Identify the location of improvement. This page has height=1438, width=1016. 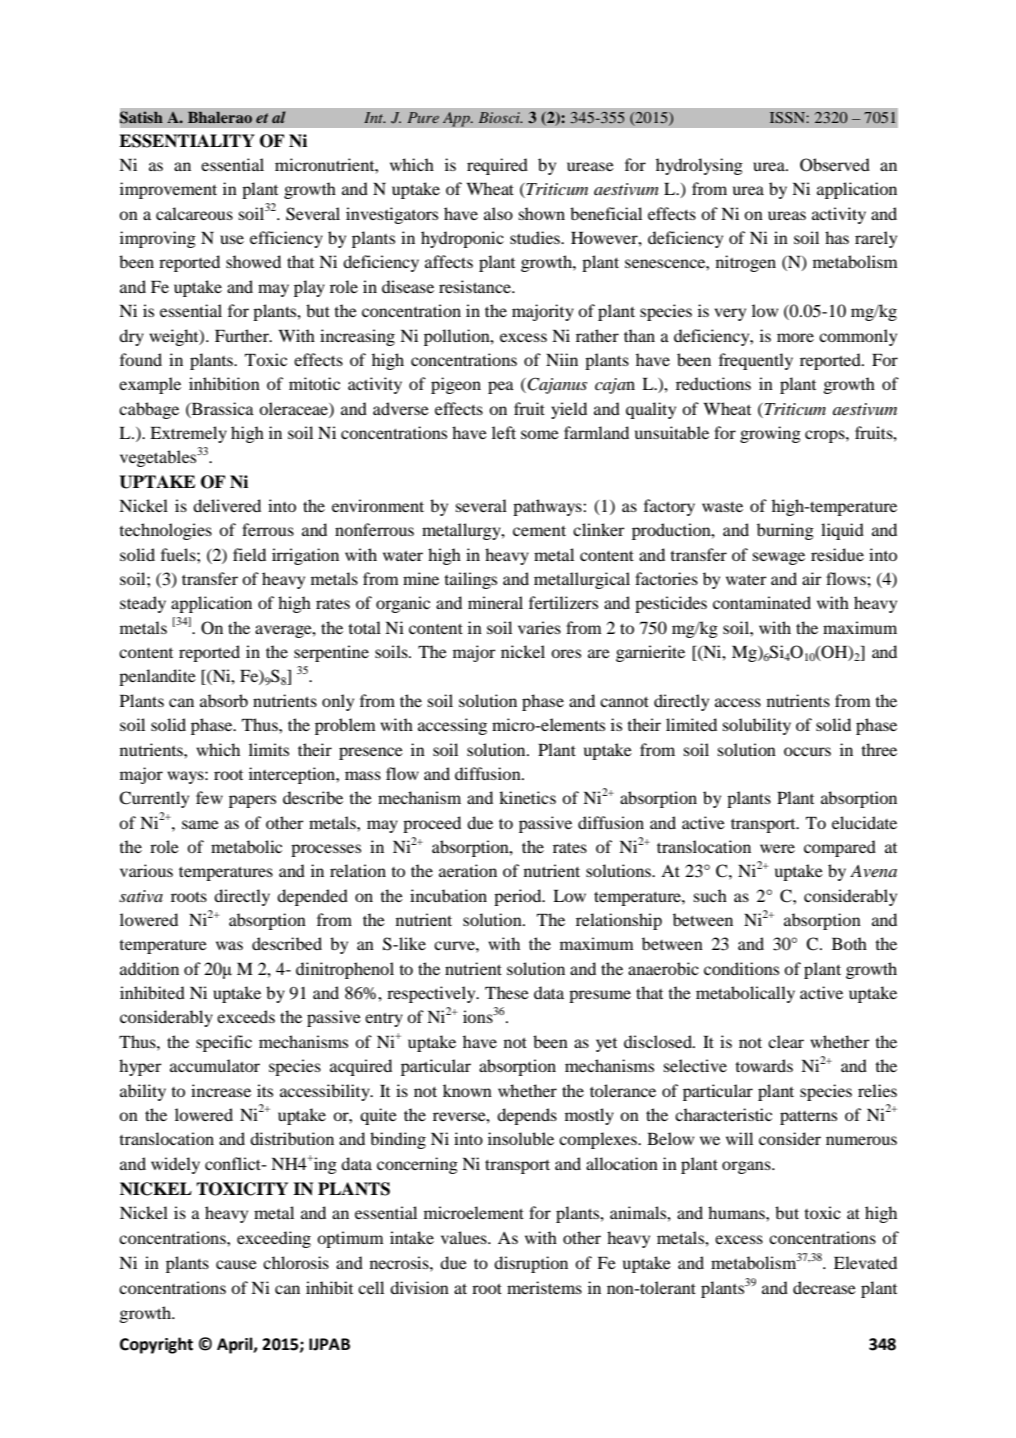
(168, 190).
